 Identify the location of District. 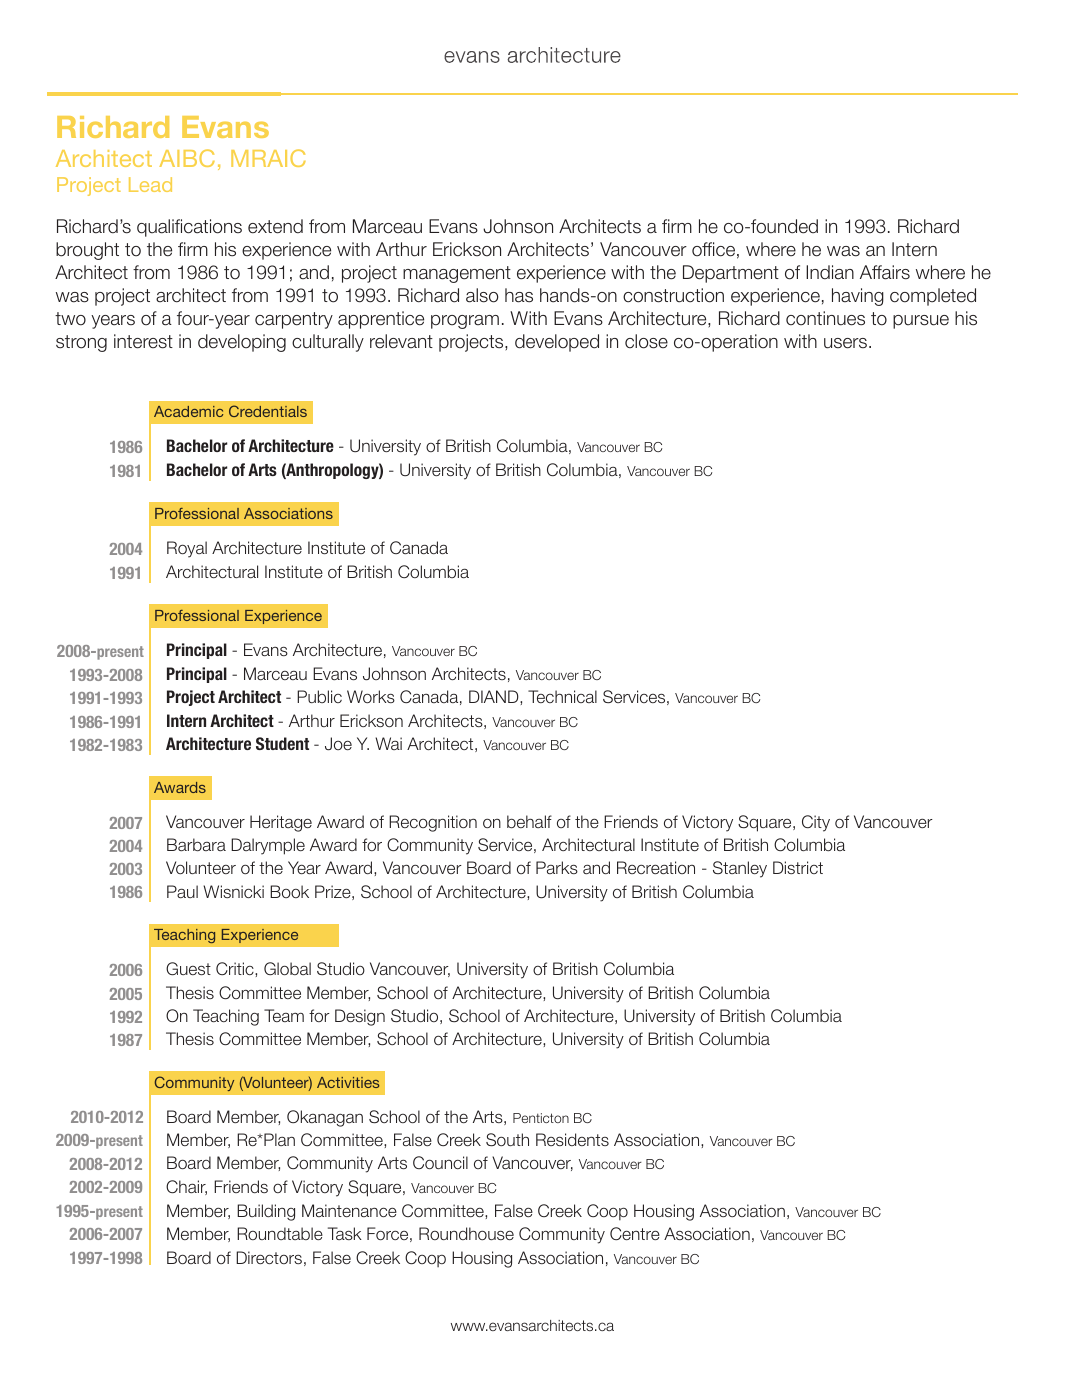
(798, 867).
